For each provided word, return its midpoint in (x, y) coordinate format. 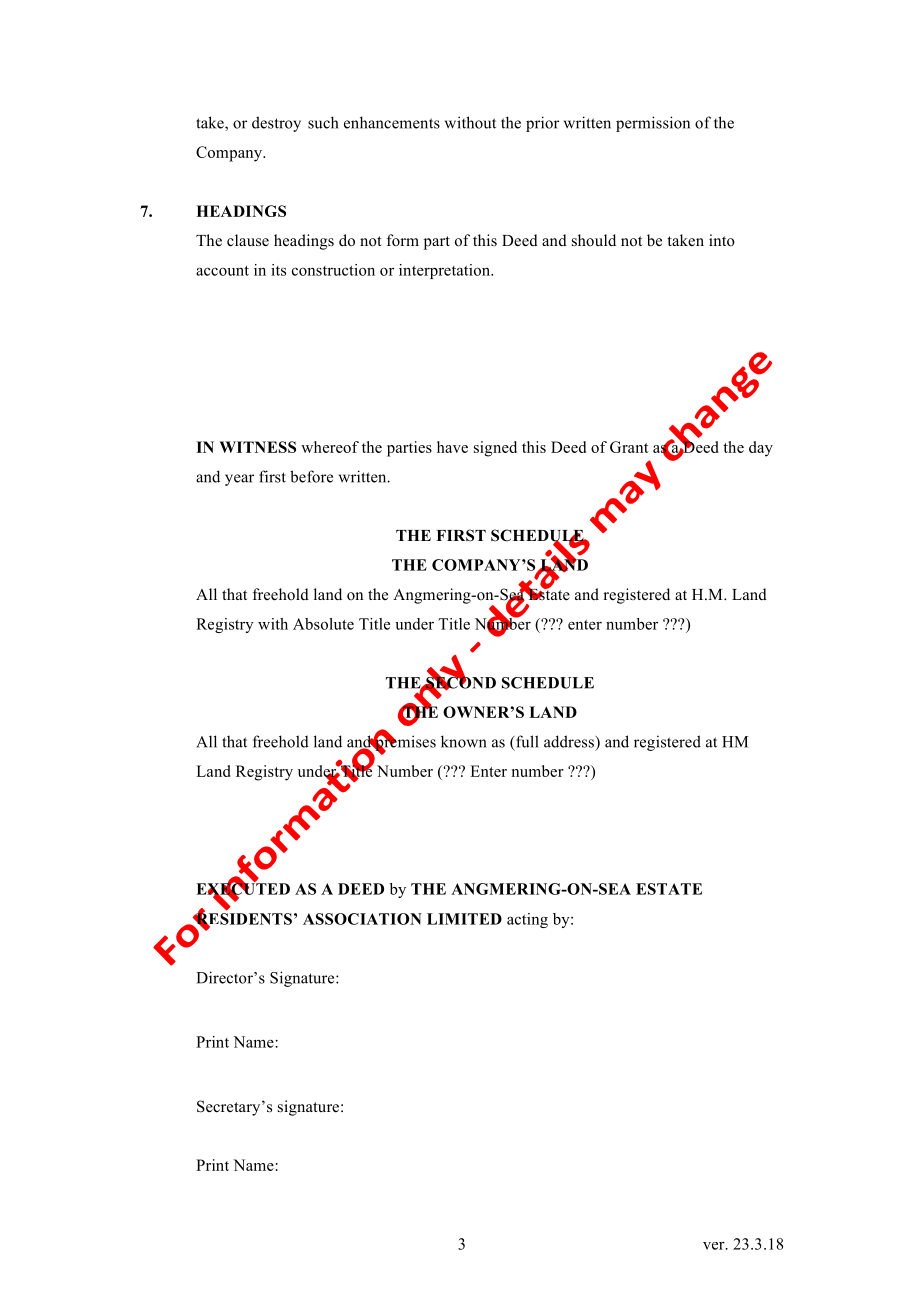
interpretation (446, 271)
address (570, 741)
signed (495, 449)
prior (542, 124)
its (278, 270)
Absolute (323, 624)
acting (527, 920)
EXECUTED (243, 889)
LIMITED (464, 919)
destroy (276, 124)
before (311, 476)
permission (653, 124)
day (761, 449)
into (722, 240)
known (464, 741)
